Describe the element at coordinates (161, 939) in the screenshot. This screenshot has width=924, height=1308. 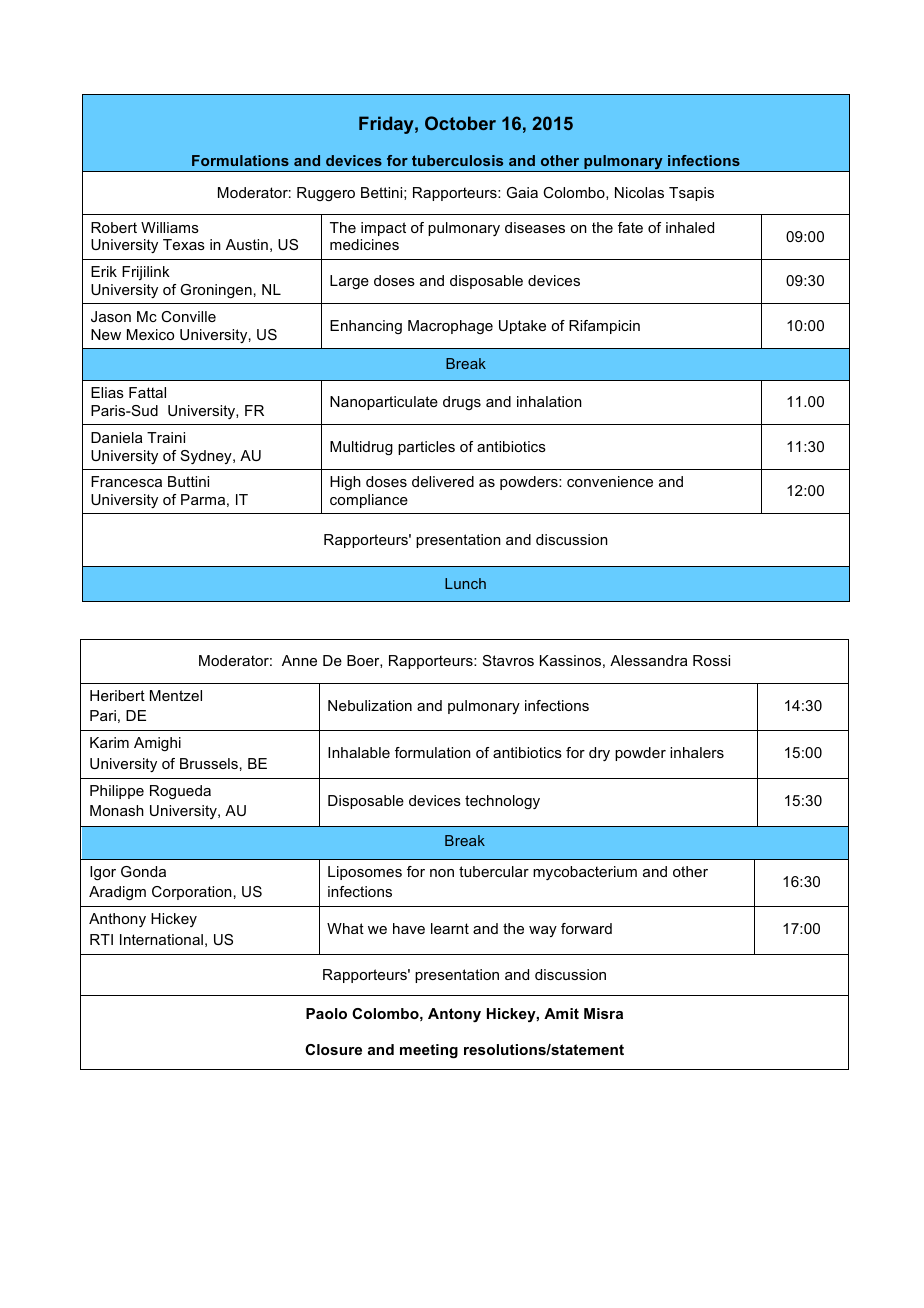
I see `International` at that location.
